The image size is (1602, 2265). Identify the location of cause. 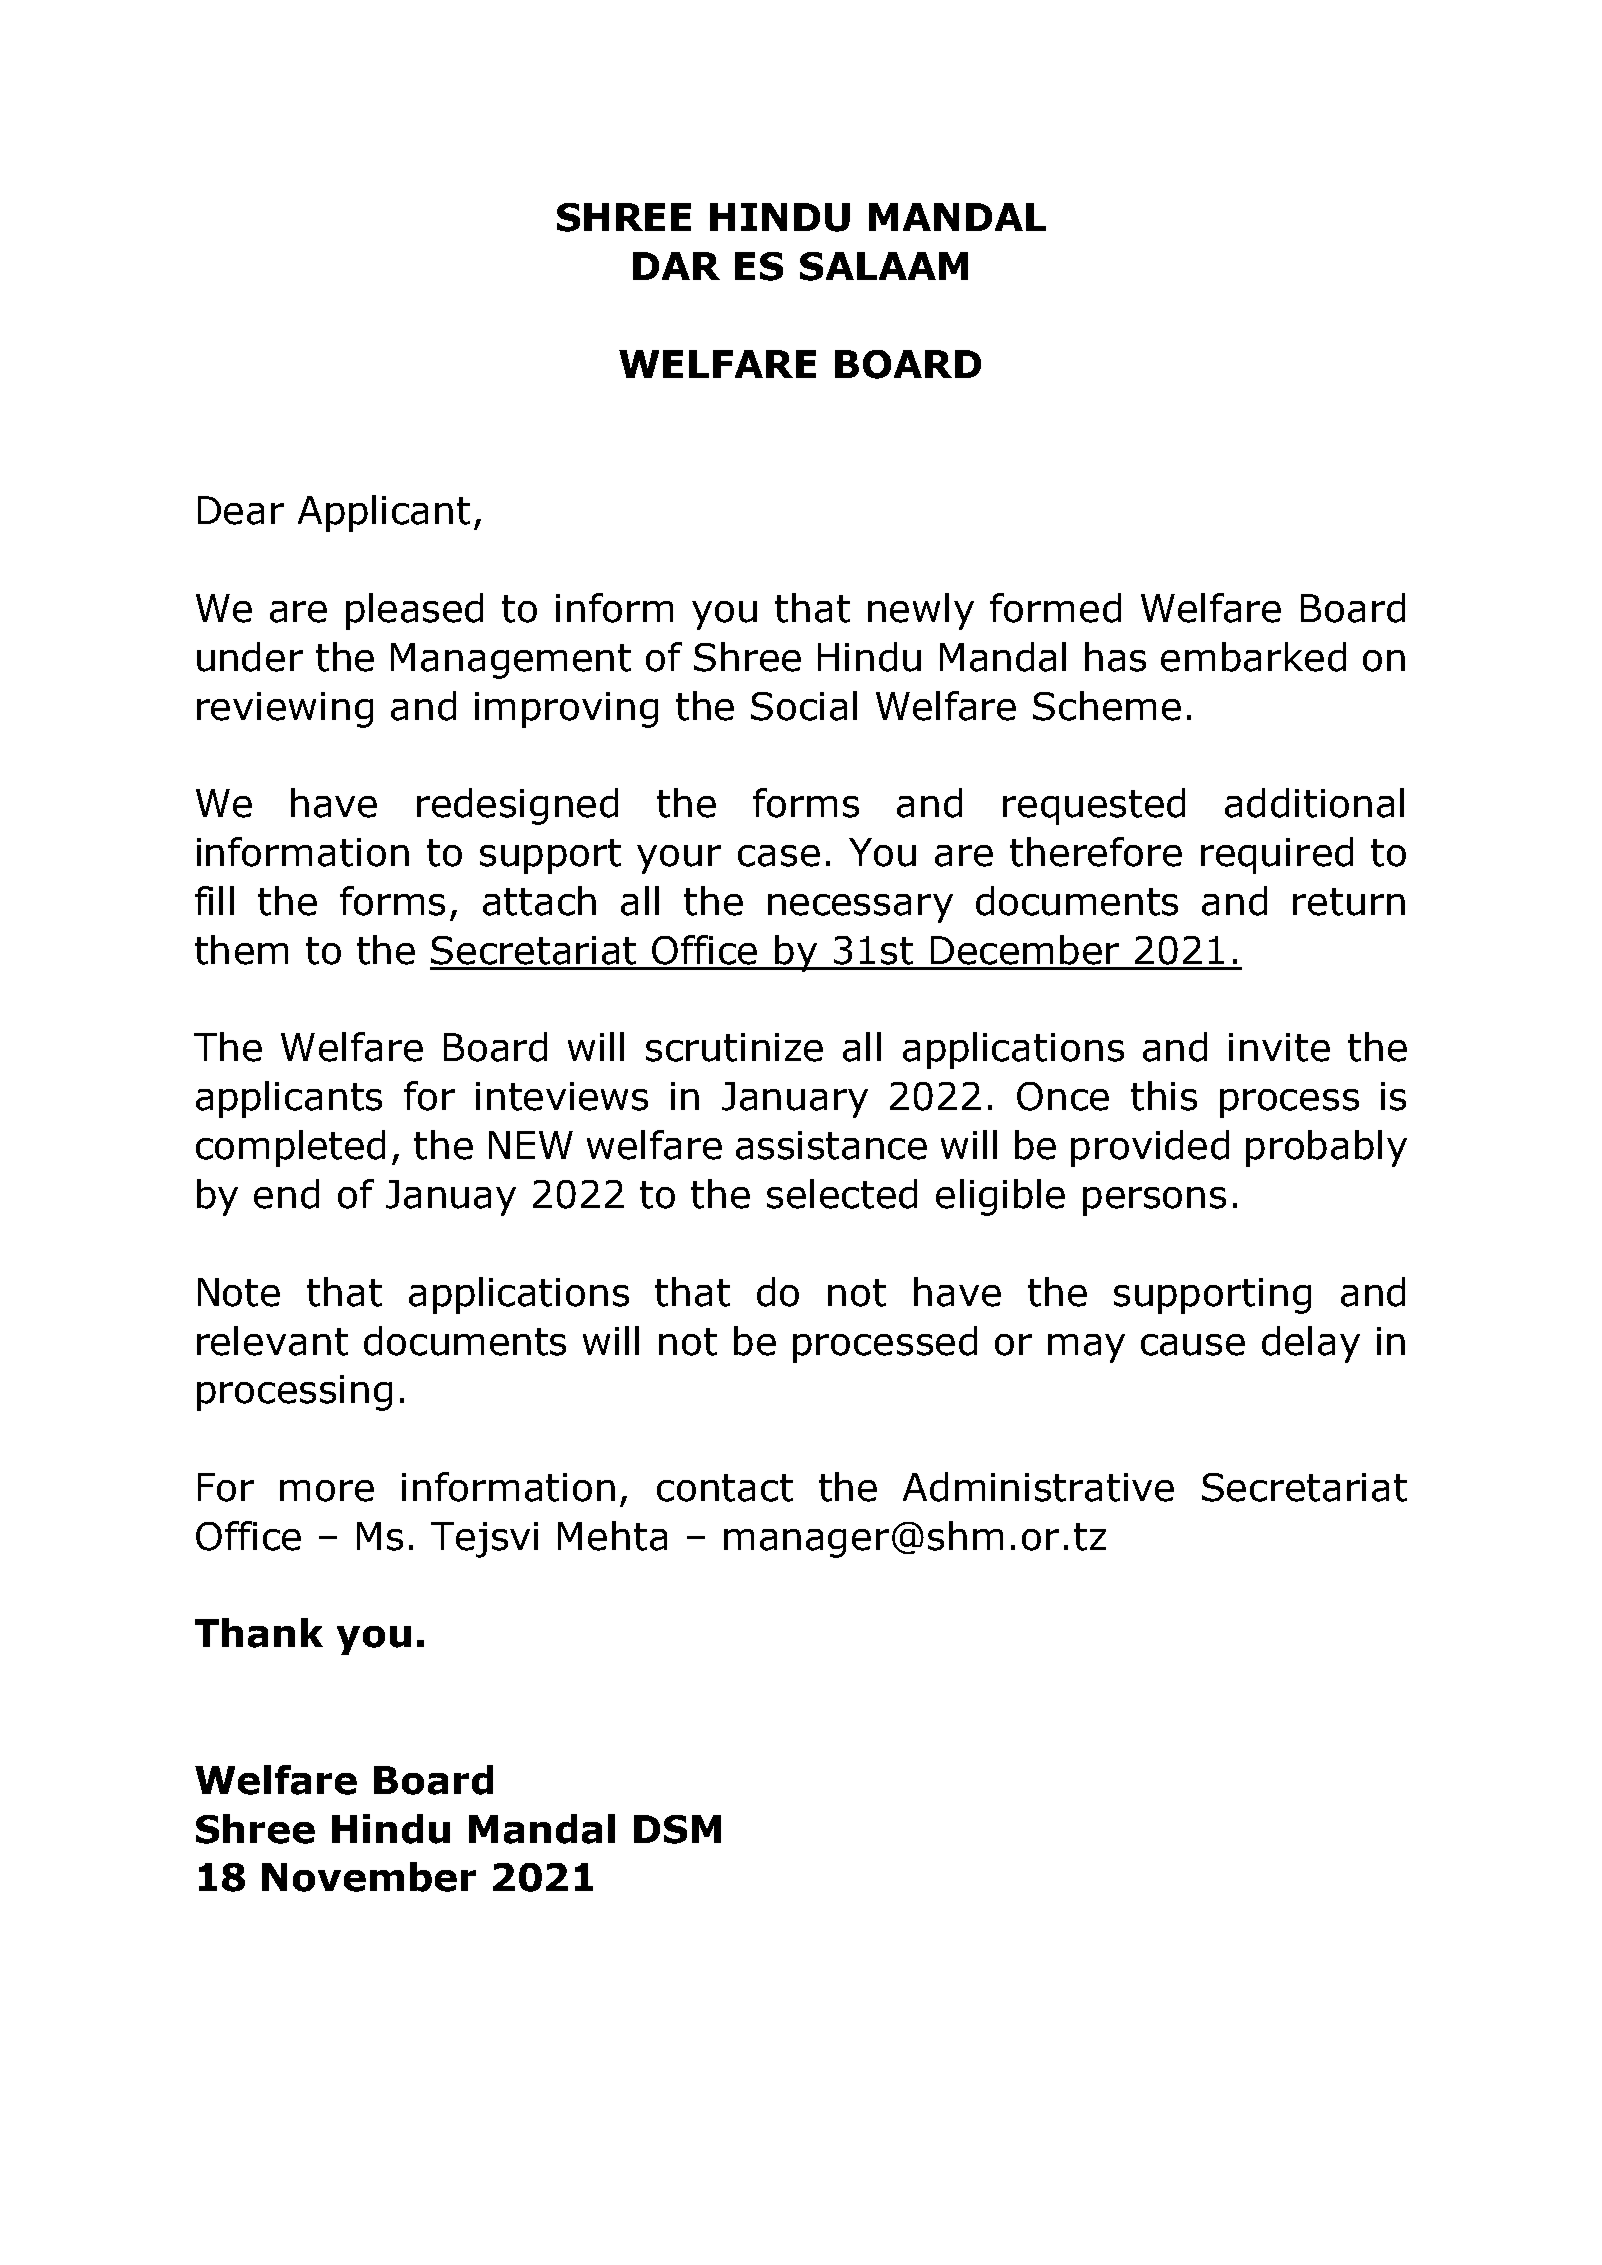
(1193, 1345).
